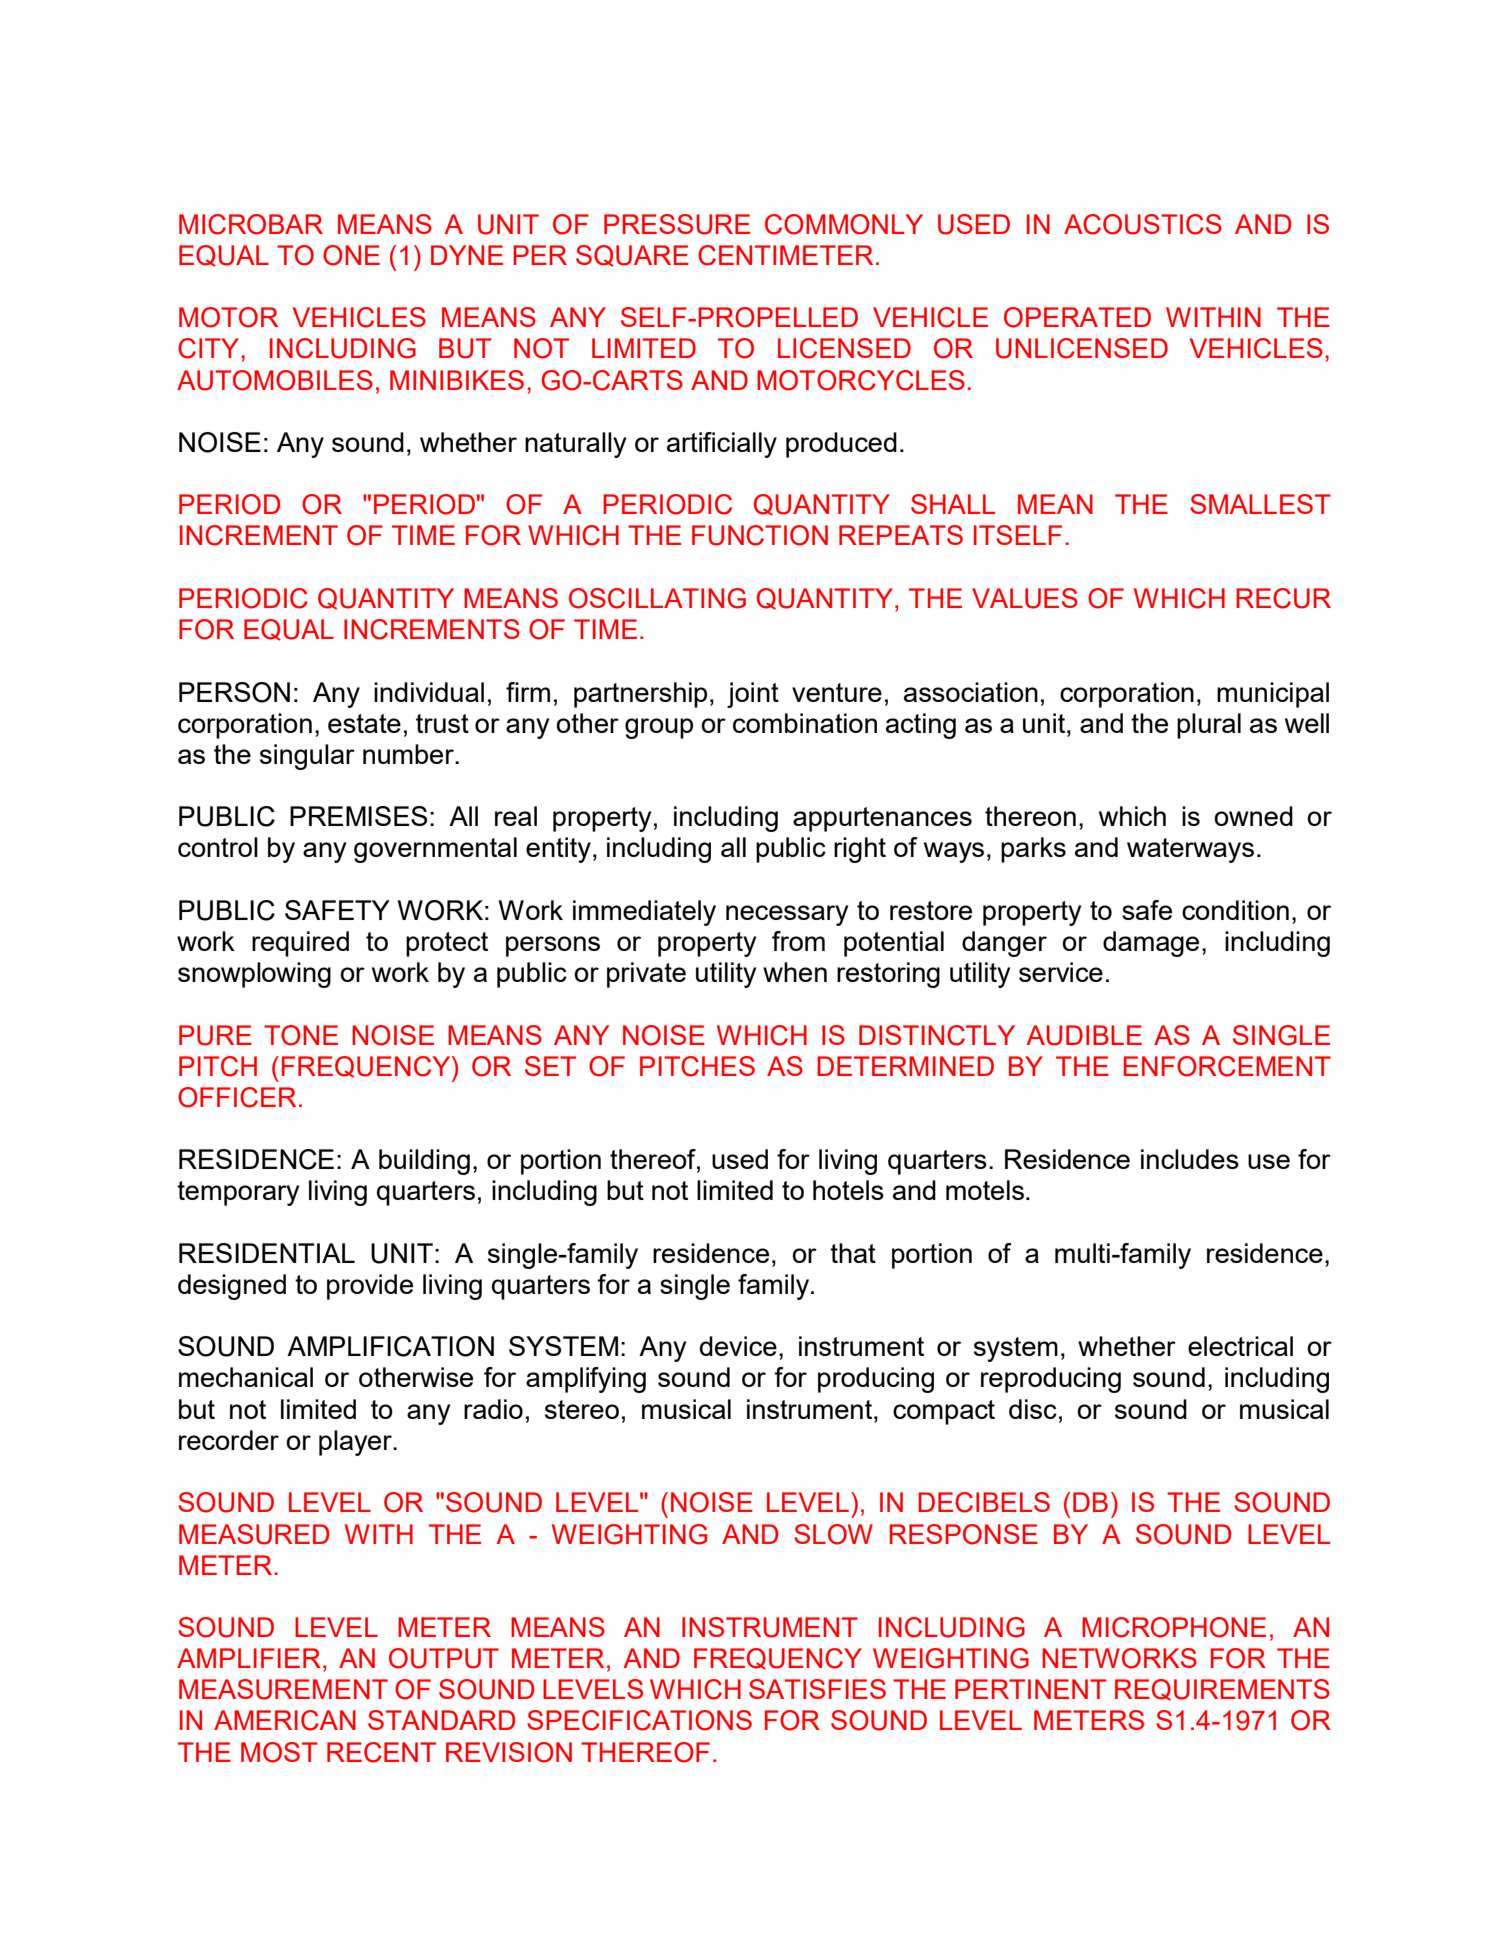 The height and width of the screenshot is (1952, 1508). Describe the element at coordinates (1143, 224) in the screenshot. I see `ACOUSTICS` at that location.
